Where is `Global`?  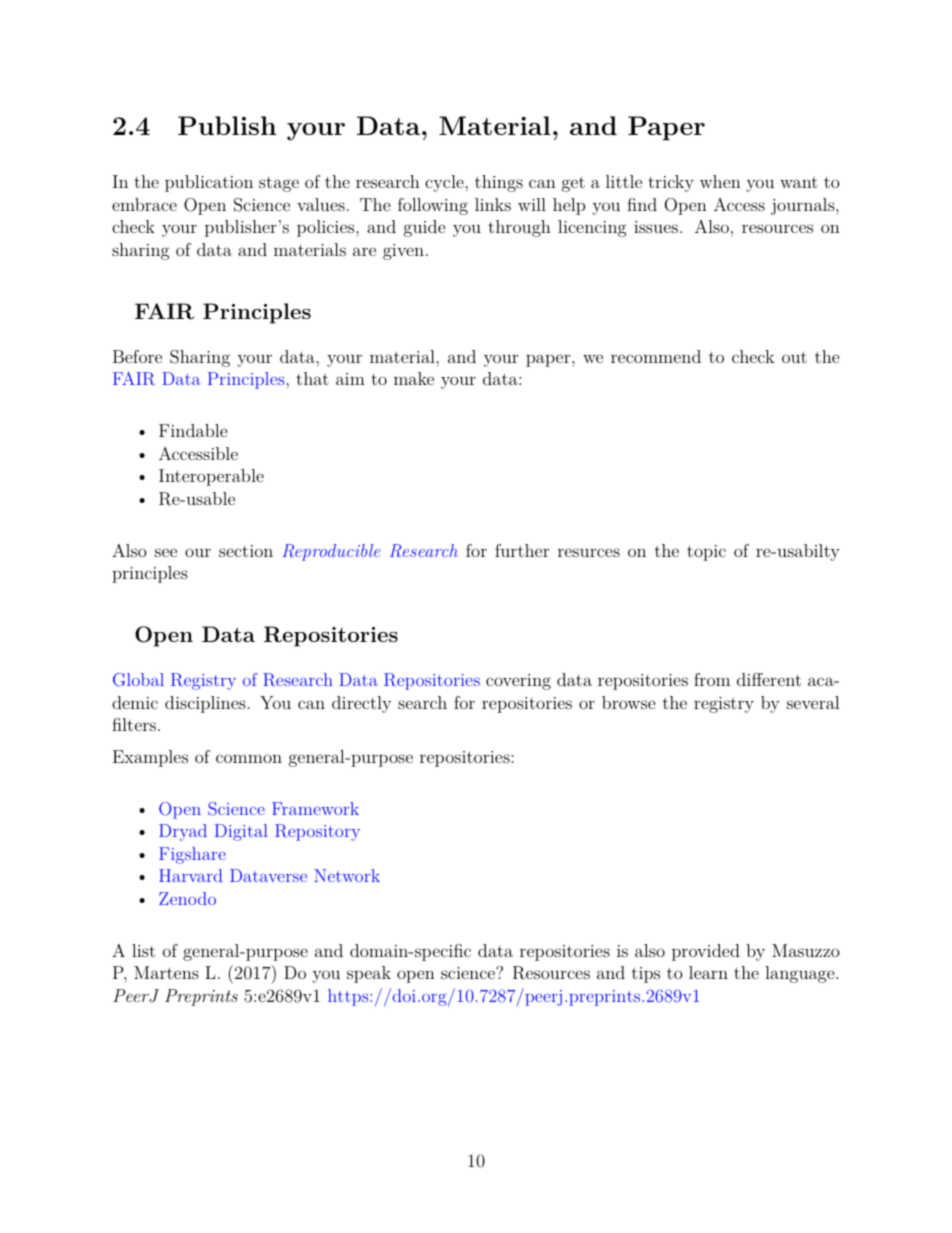
Global is located at coordinates (138, 680).
